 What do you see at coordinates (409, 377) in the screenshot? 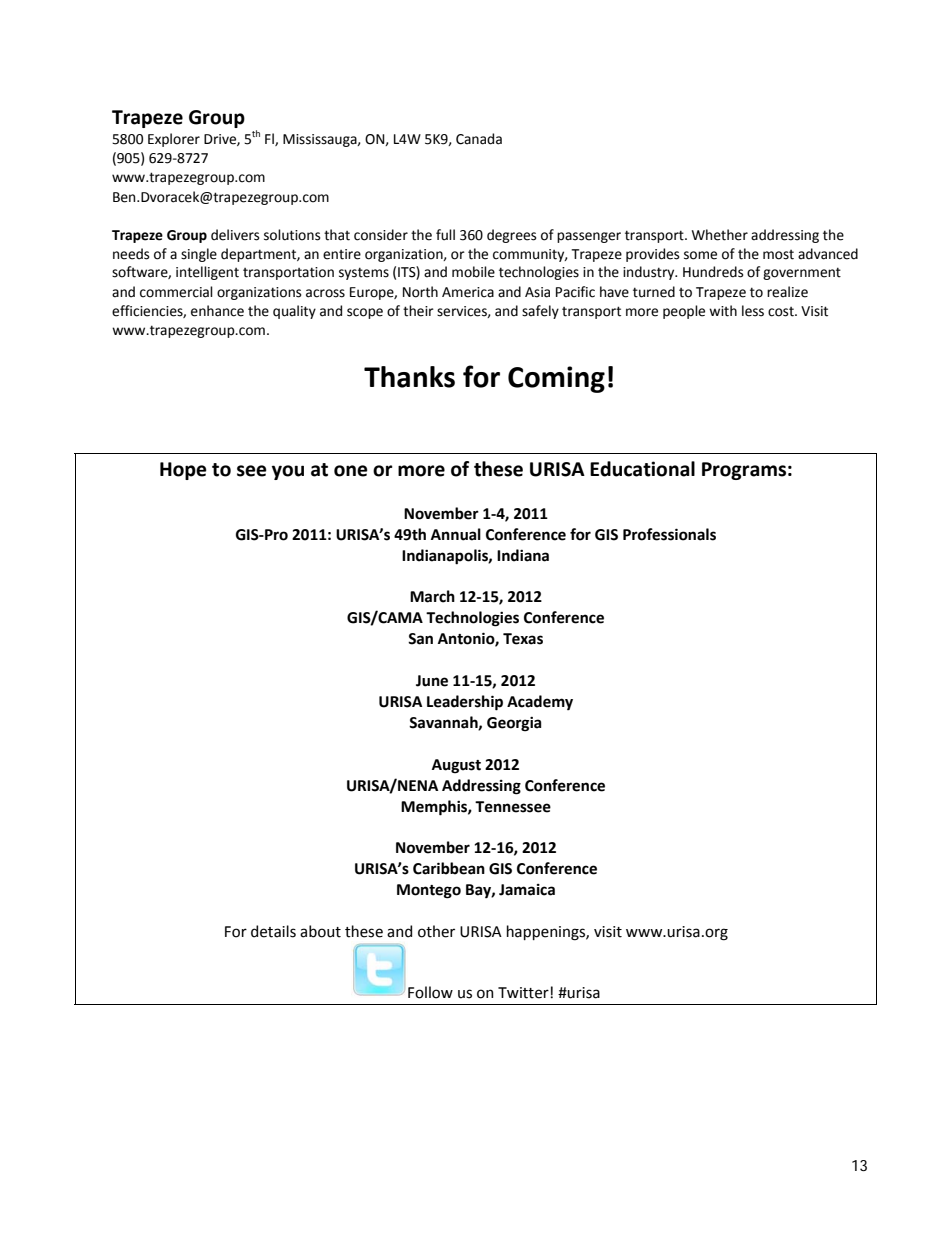
I see `Thanks` at bounding box center [409, 377].
